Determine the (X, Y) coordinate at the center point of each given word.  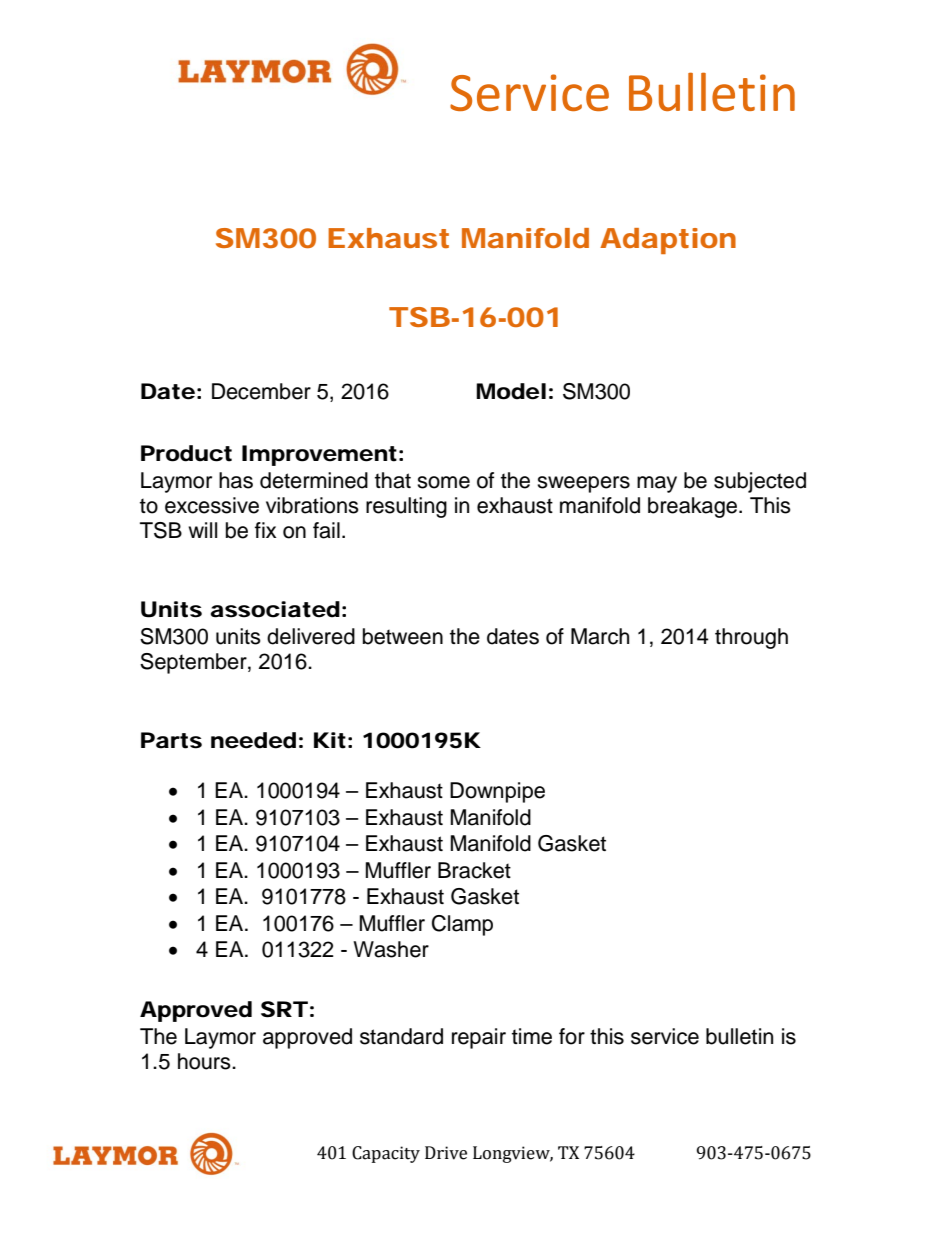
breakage (694, 507)
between (403, 636)
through (751, 638)
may (657, 484)
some (443, 482)
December (261, 391)
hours (205, 1061)
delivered (311, 636)
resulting (406, 507)
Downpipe (497, 792)
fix (265, 530)
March (600, 636)
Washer (391, 949)
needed (253, 740)
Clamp (462, 925)
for (572, 1036)
